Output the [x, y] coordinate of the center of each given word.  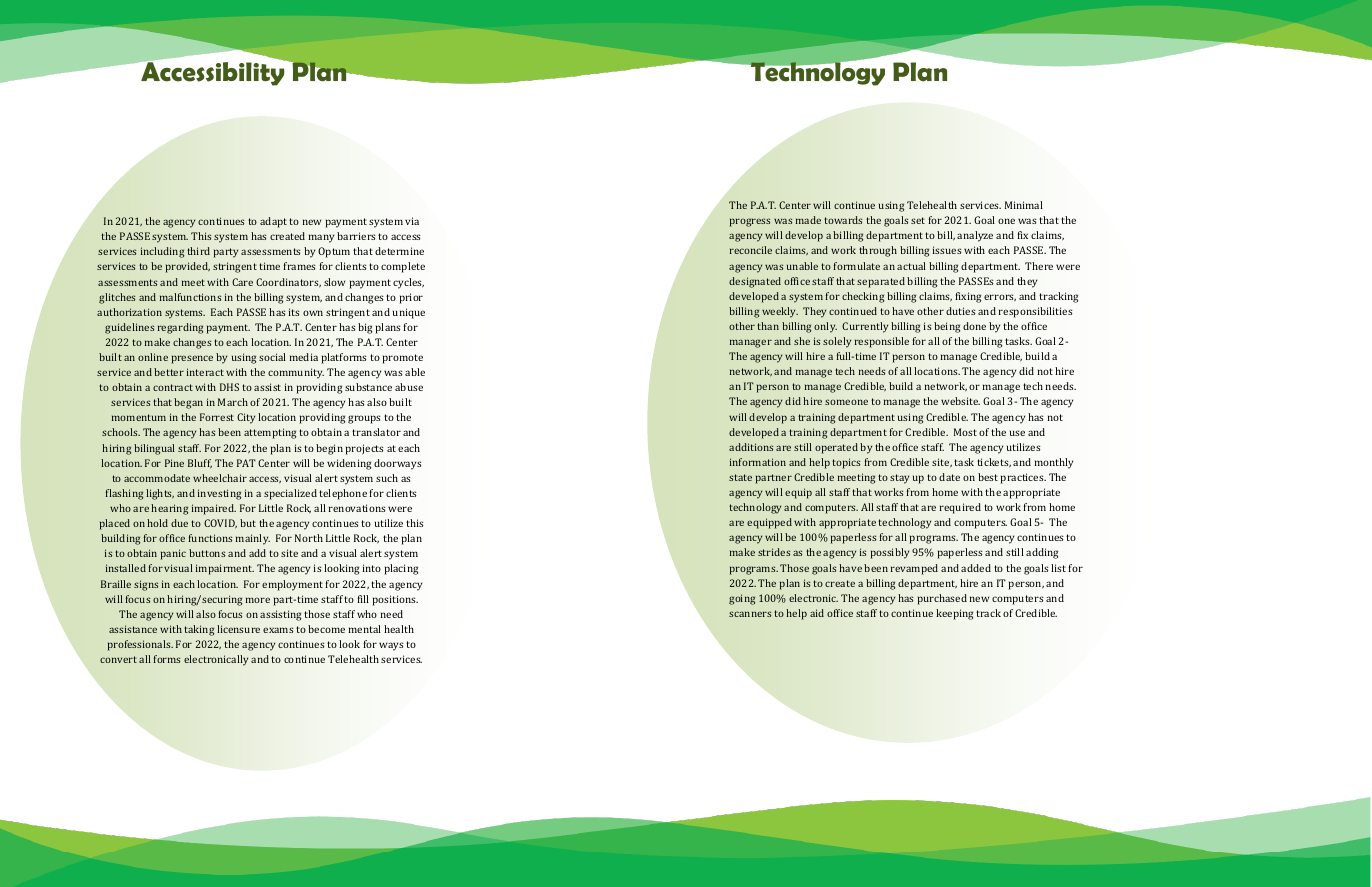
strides [774, 552]
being [947, 327]
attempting [270, 433]
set [918, 220]
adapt [273, 222]
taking [199, 630]
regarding [180, 328]
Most [965, 432]
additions [751, 447]
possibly [890, 553]
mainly [253, 539]
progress [750, 222]
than [768, 326]
